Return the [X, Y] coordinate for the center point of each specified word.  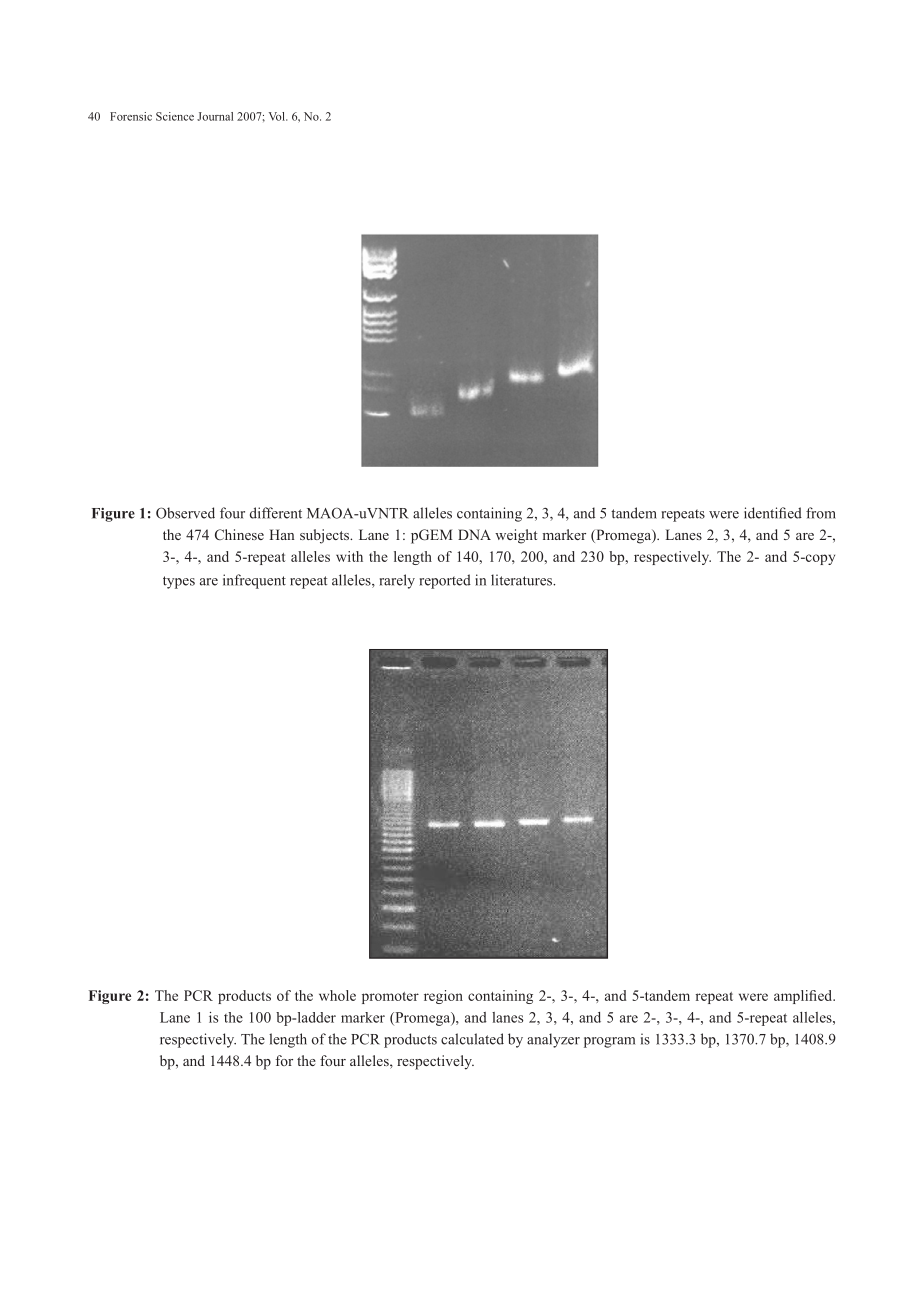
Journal [215, 116]
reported [445, 581]
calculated [472, 1039]
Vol [278, 116]
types [179, 582]
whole [337, 995]
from [821, 513]
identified [773, 513]
